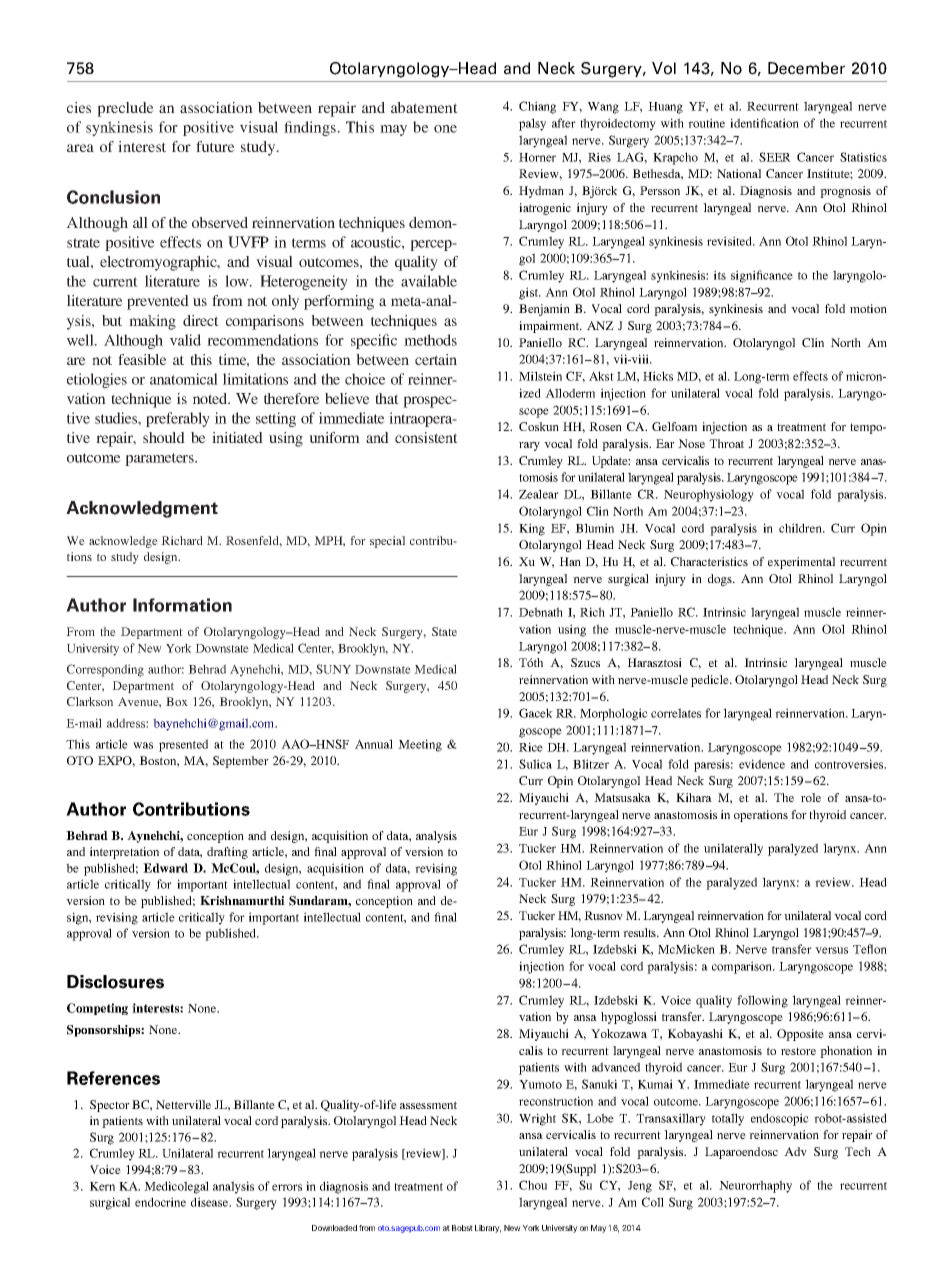  I want to click on endoscopic, so click(780, 1119).
